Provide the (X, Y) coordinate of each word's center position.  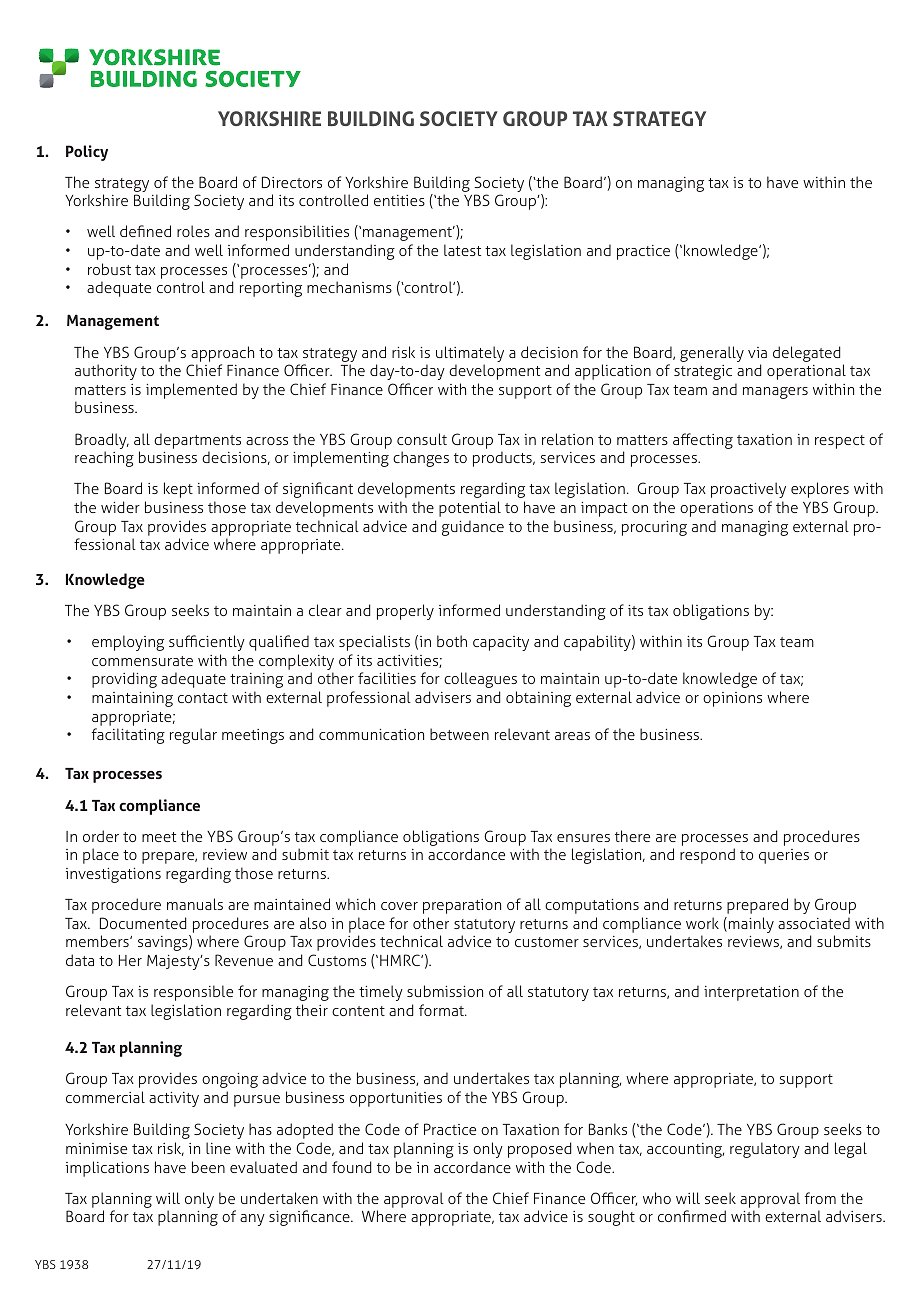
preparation (462, 906)
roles (193, 231)
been (208, 1167)
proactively (748, 490)
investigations (113, 875)
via (757, 352)
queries (784, 856)
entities (399, 200)
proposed (540, 1150)
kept (178, 490)
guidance (473, 528)
